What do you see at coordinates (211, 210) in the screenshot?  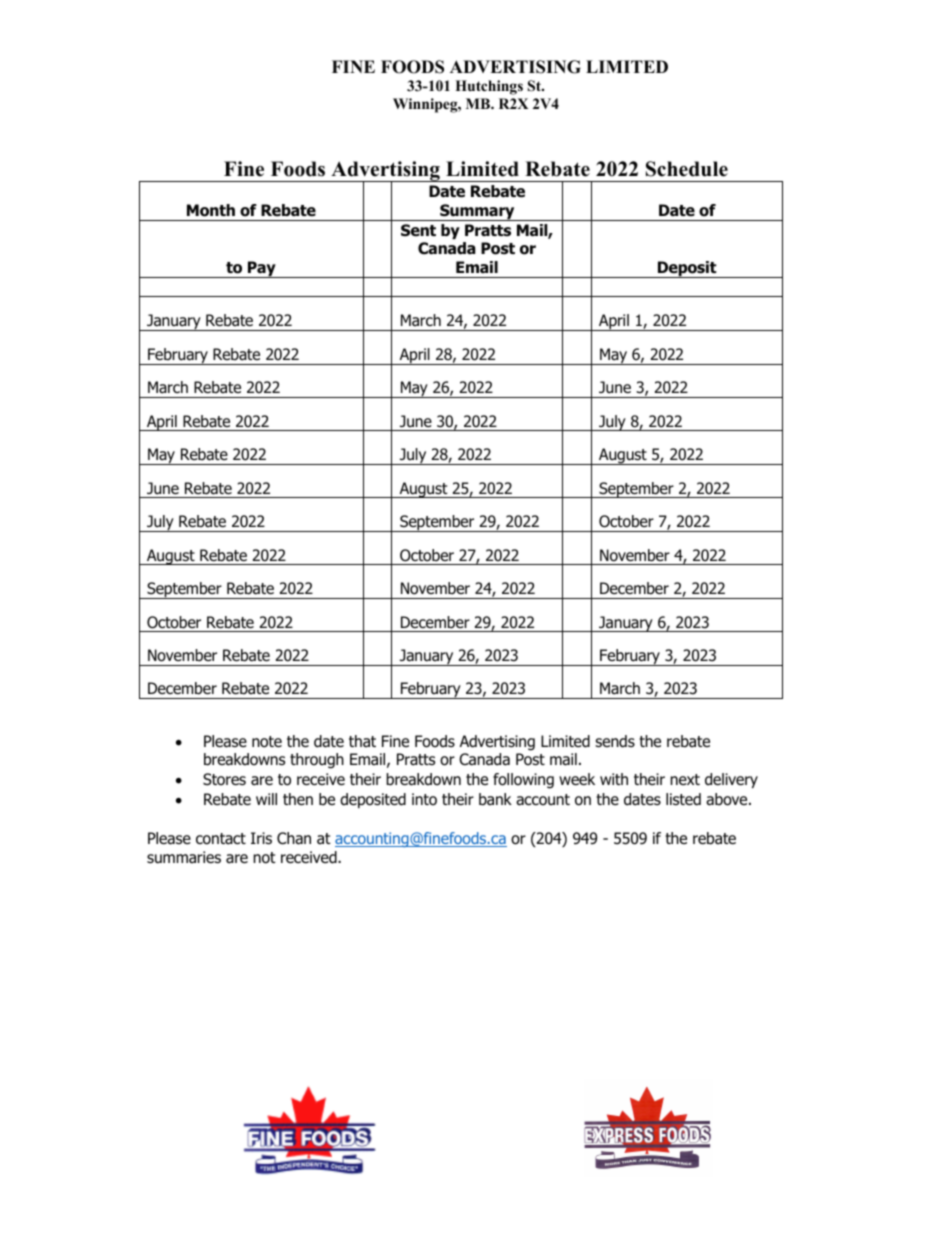 I see `Month` at bounding box center [211, 210].
